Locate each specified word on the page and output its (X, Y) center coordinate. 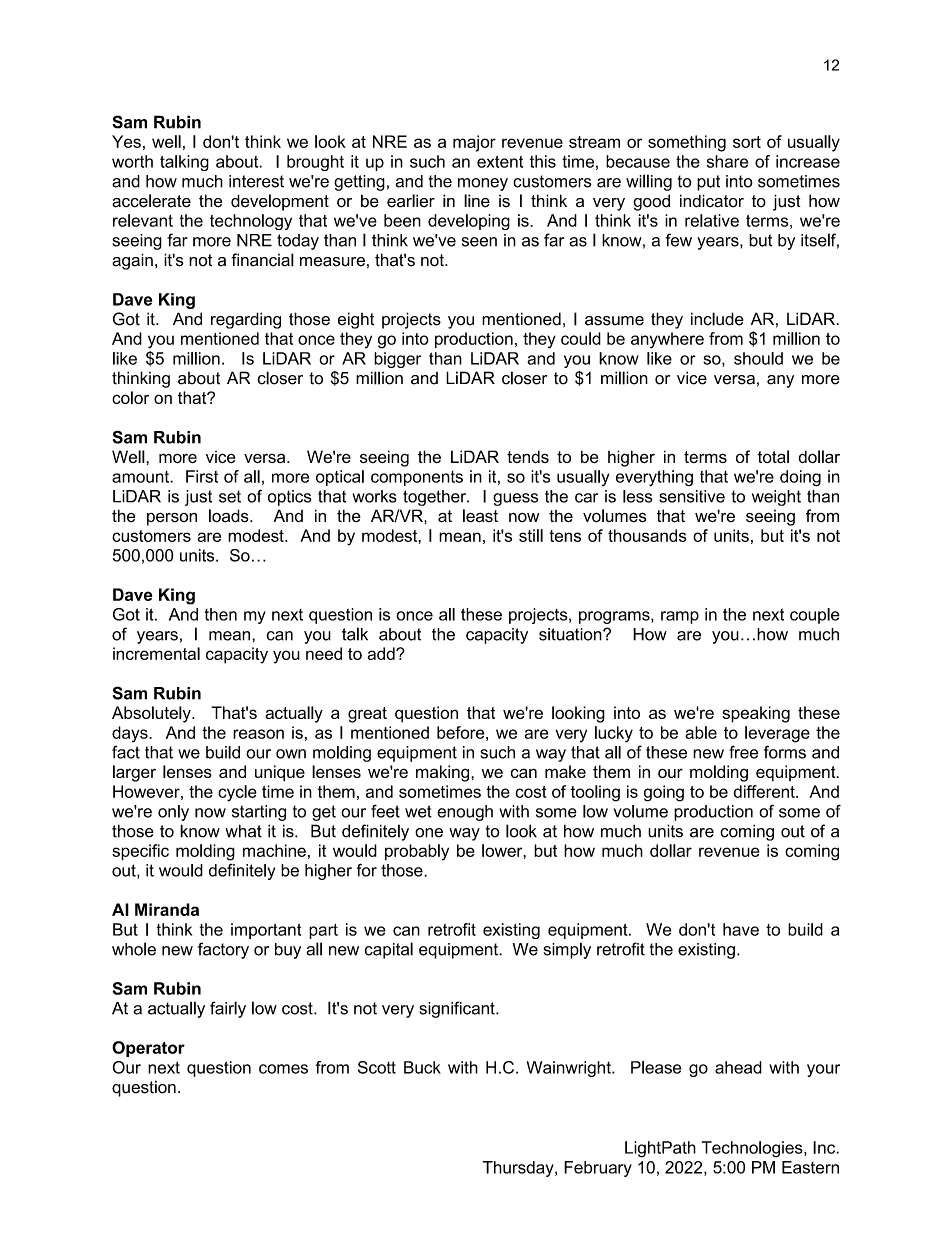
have (741, 929)
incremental (156, 653)
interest (256, 181)
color (130, 397)
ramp (680, 617)
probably (417, 852)
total (773, 456)
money (483, 184)
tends (528, 456)
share (727, 161)
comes (283, 1069)
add (382, 653)
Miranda (167, 909)
